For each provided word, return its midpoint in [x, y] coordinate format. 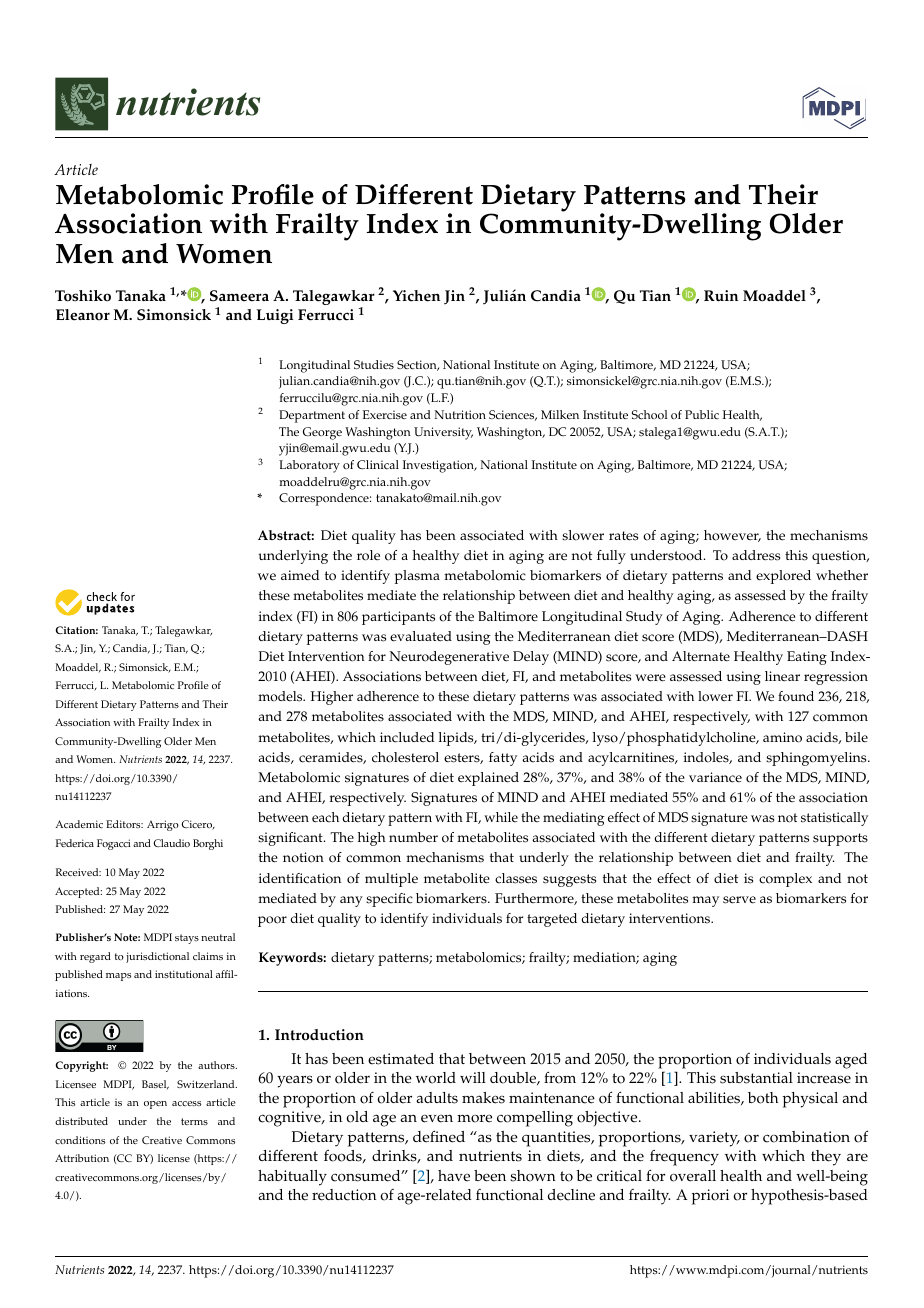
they [826, 1158]
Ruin [721, 296]
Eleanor [83, 315]
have [454, 1176]
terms [194, 1121]
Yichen [416, 296]
